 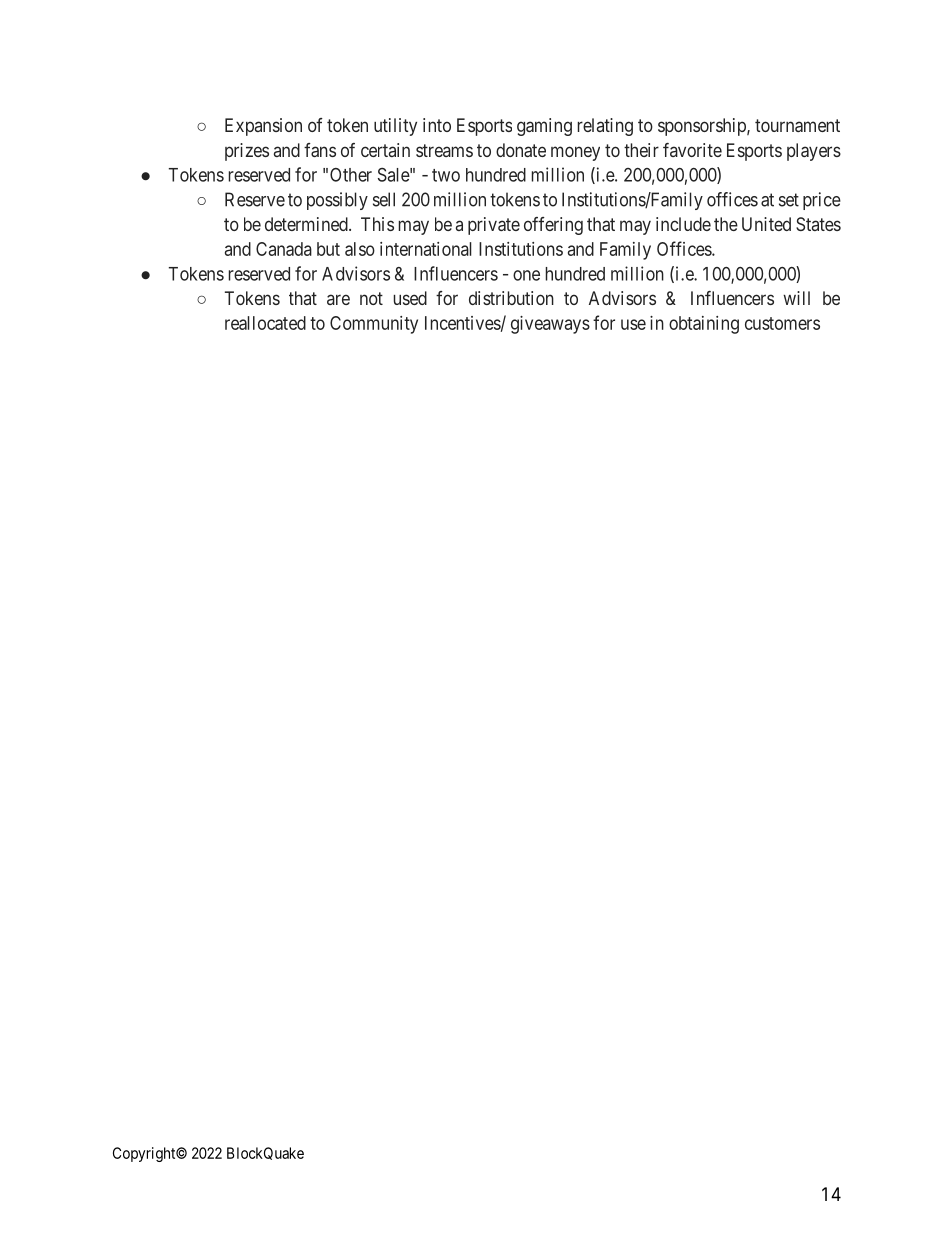 I want to click on gaming, so click(x=544, y=127).
